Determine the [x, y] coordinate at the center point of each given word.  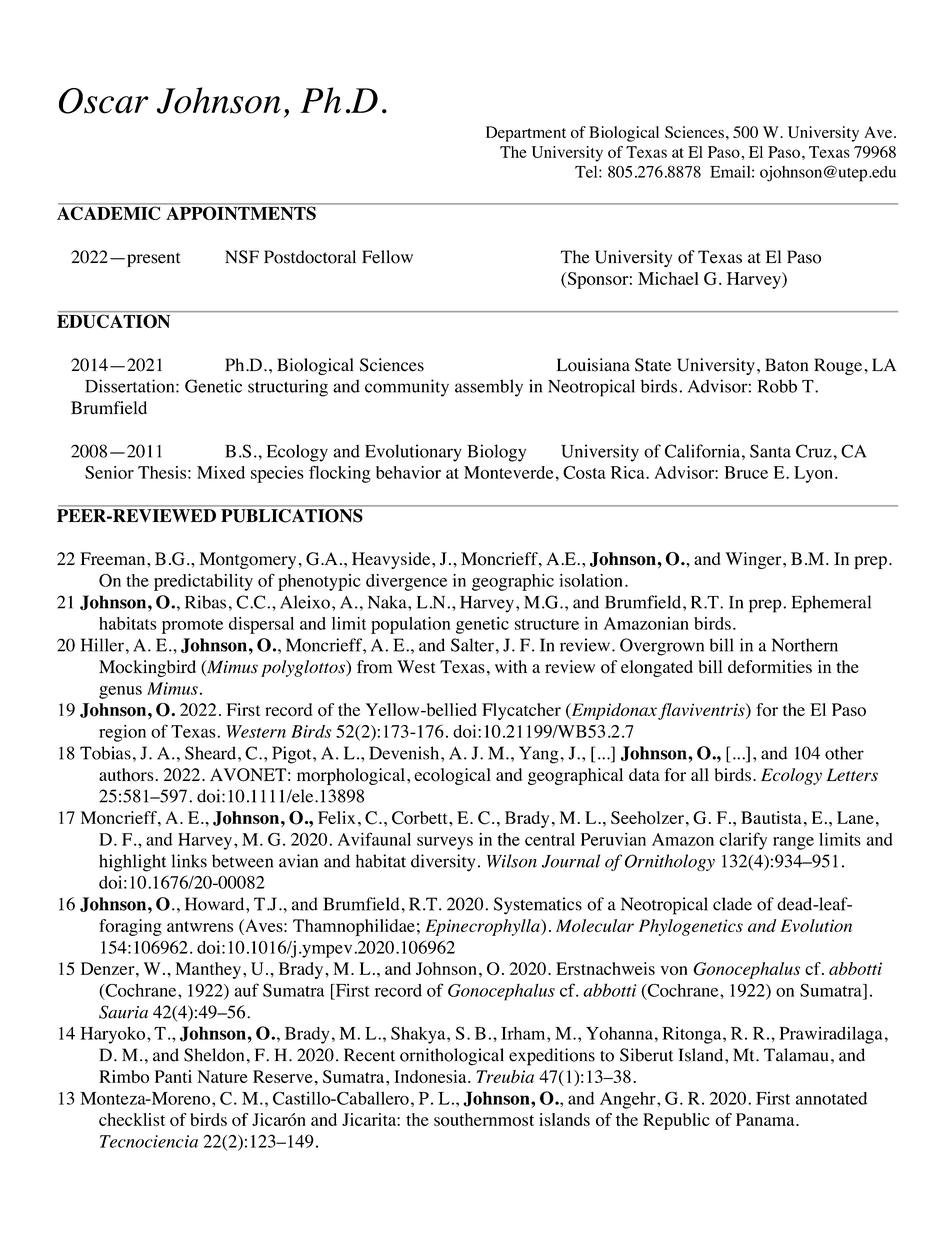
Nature [222, 1076]
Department [526, 134]
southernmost [484, 1119]
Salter [472, 645]
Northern [805, 645]
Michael [668, 278]
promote [192, 626]
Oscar [104, 101]
